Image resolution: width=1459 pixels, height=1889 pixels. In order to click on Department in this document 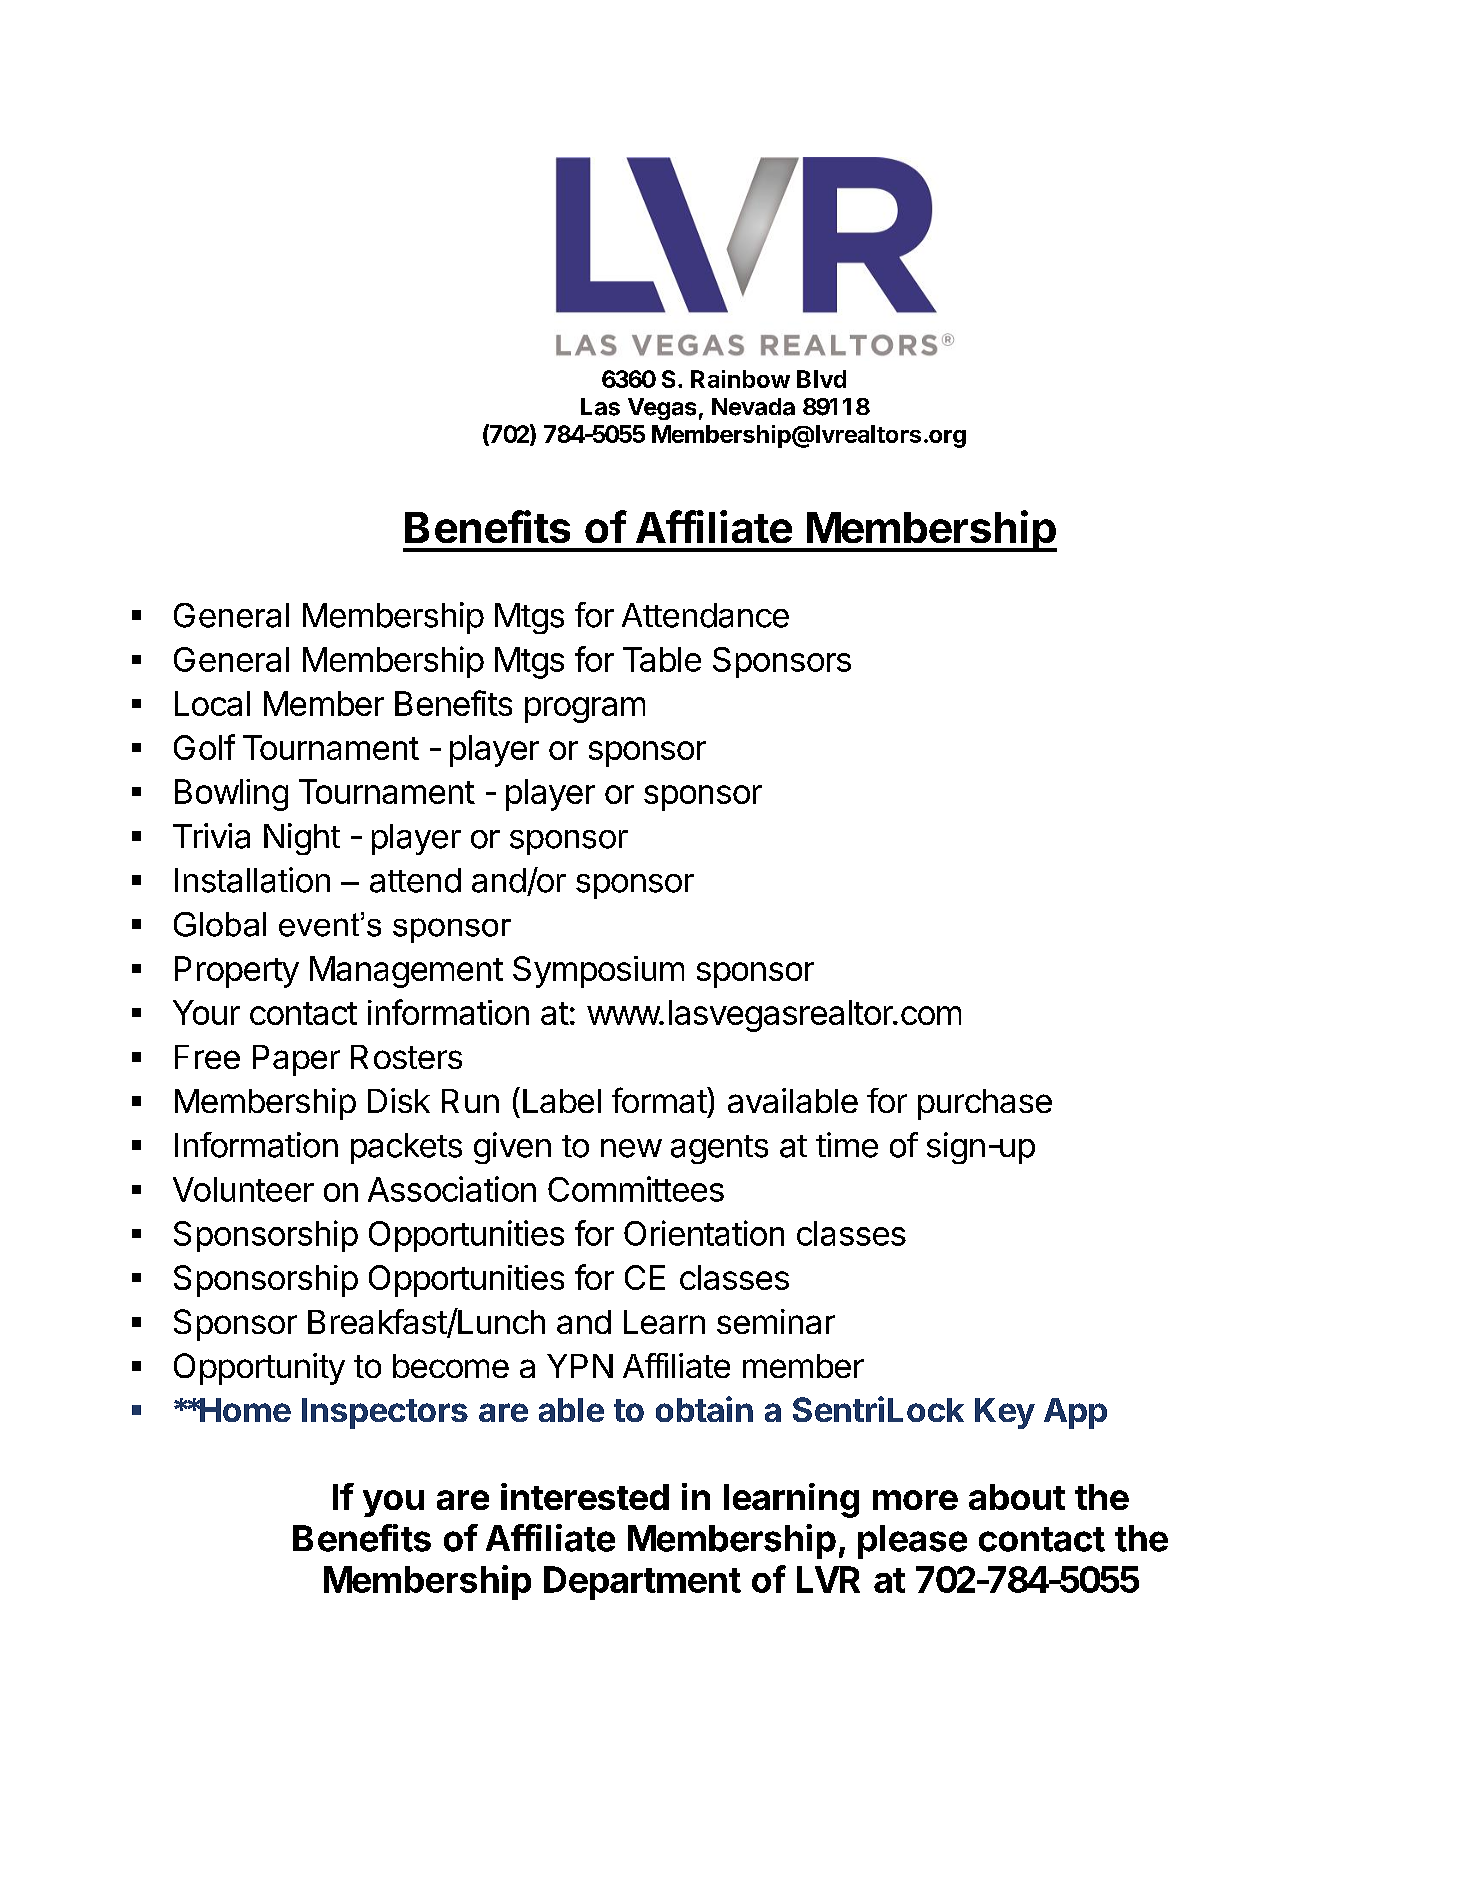, I will do `click(642, 1583)`.
